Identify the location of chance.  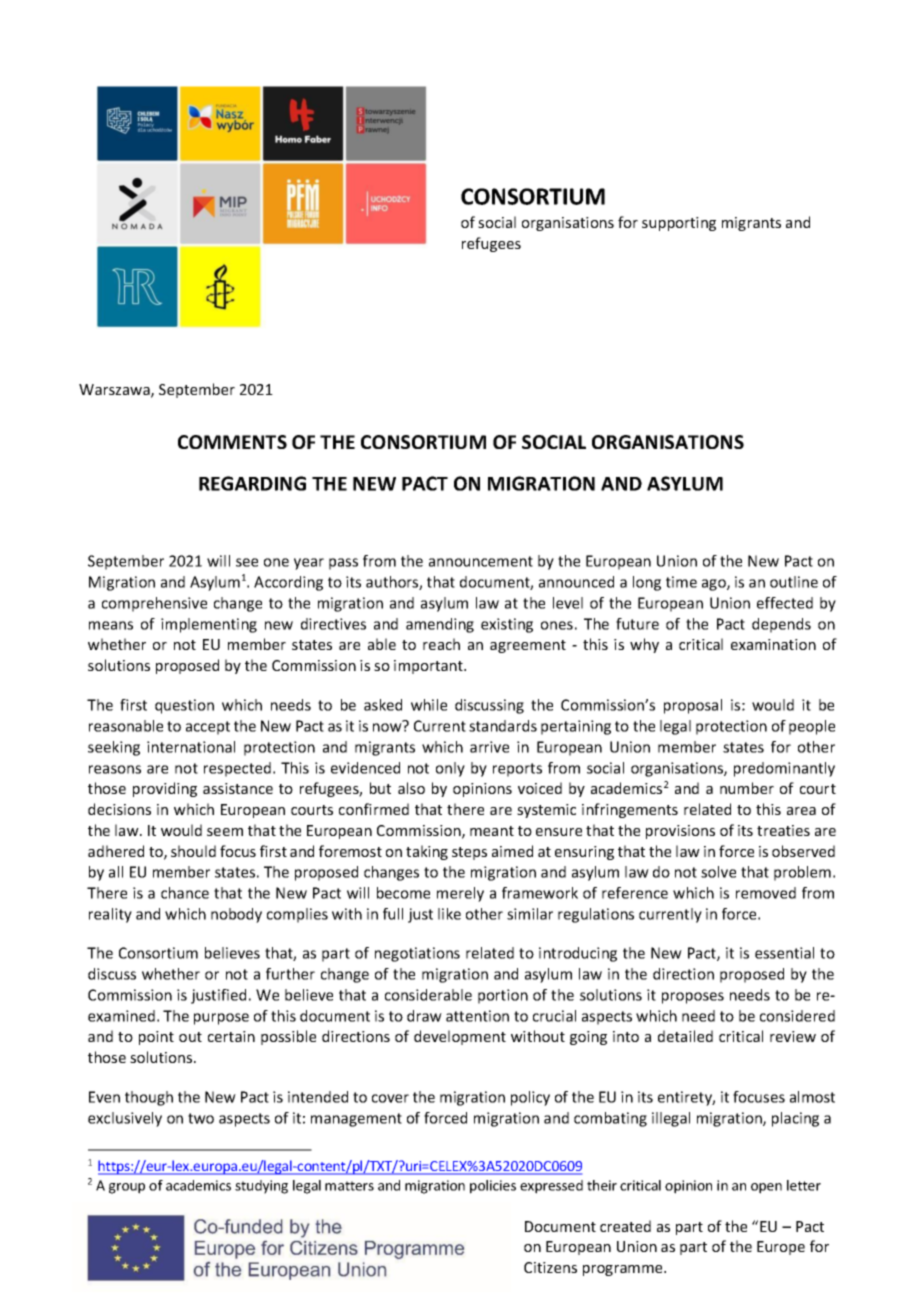
(185, 893).
